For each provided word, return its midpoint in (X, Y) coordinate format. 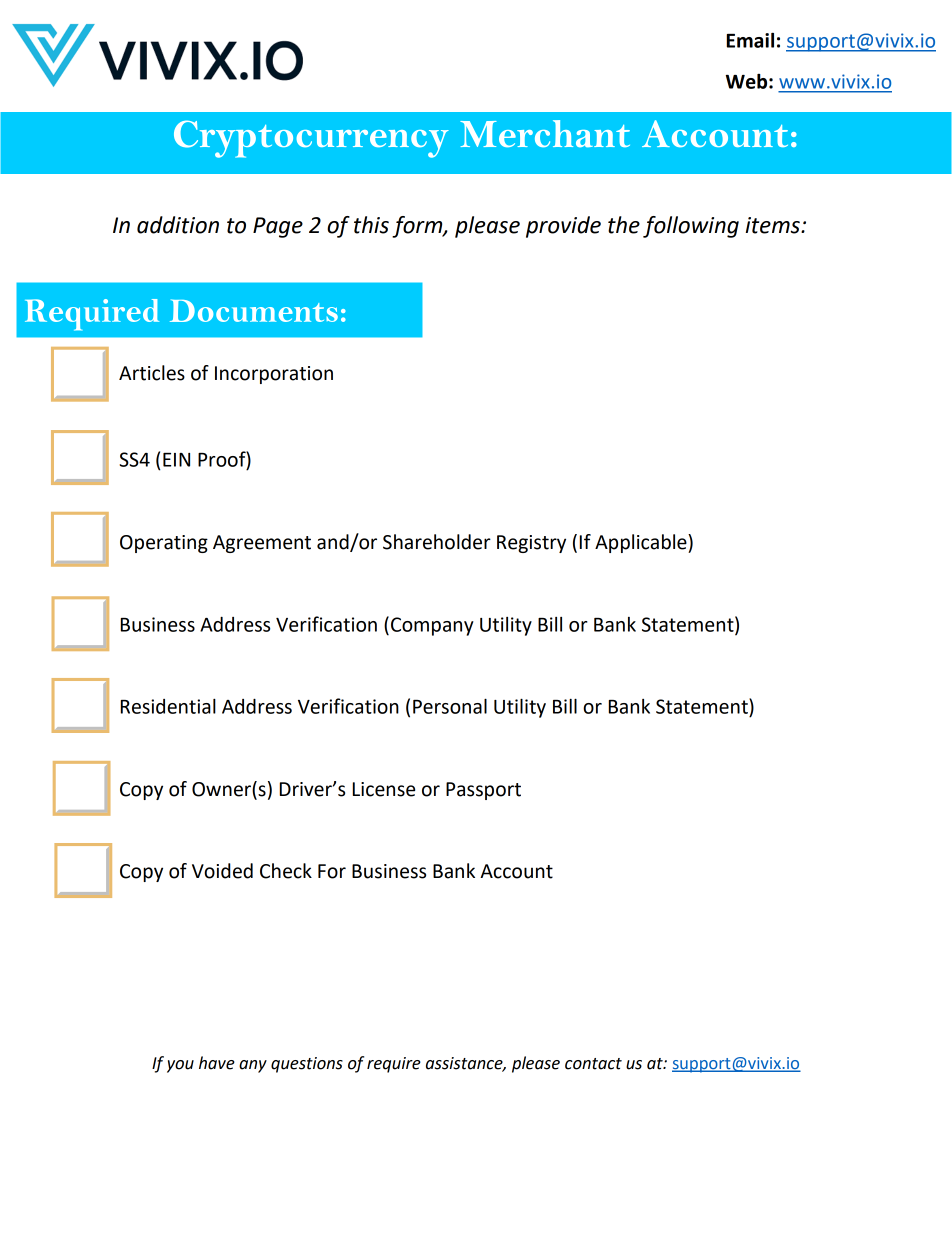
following (691, 227)
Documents (254, 310)
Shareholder (437, 542)
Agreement (262, 544)
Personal (450, 706)
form (418, 227)
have (217, 1063)
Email (750, 40)
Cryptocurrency (311, 139)
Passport (483, 791)
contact (593, 1064)
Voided (222, 871)
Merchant (545, 133)
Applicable (642, 543)
